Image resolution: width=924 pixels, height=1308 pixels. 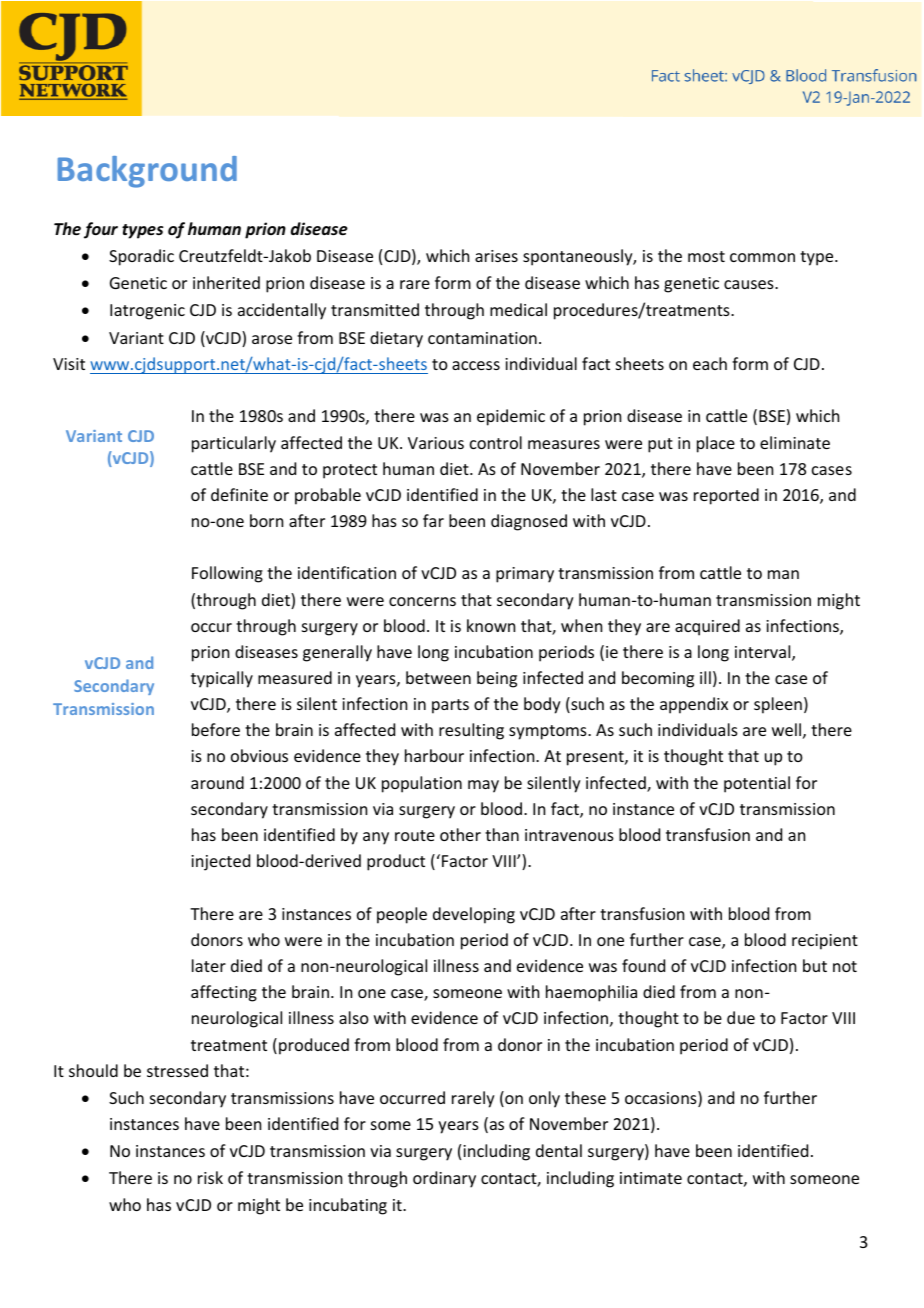 I want to click on arises, so click(x=496, y=256).
